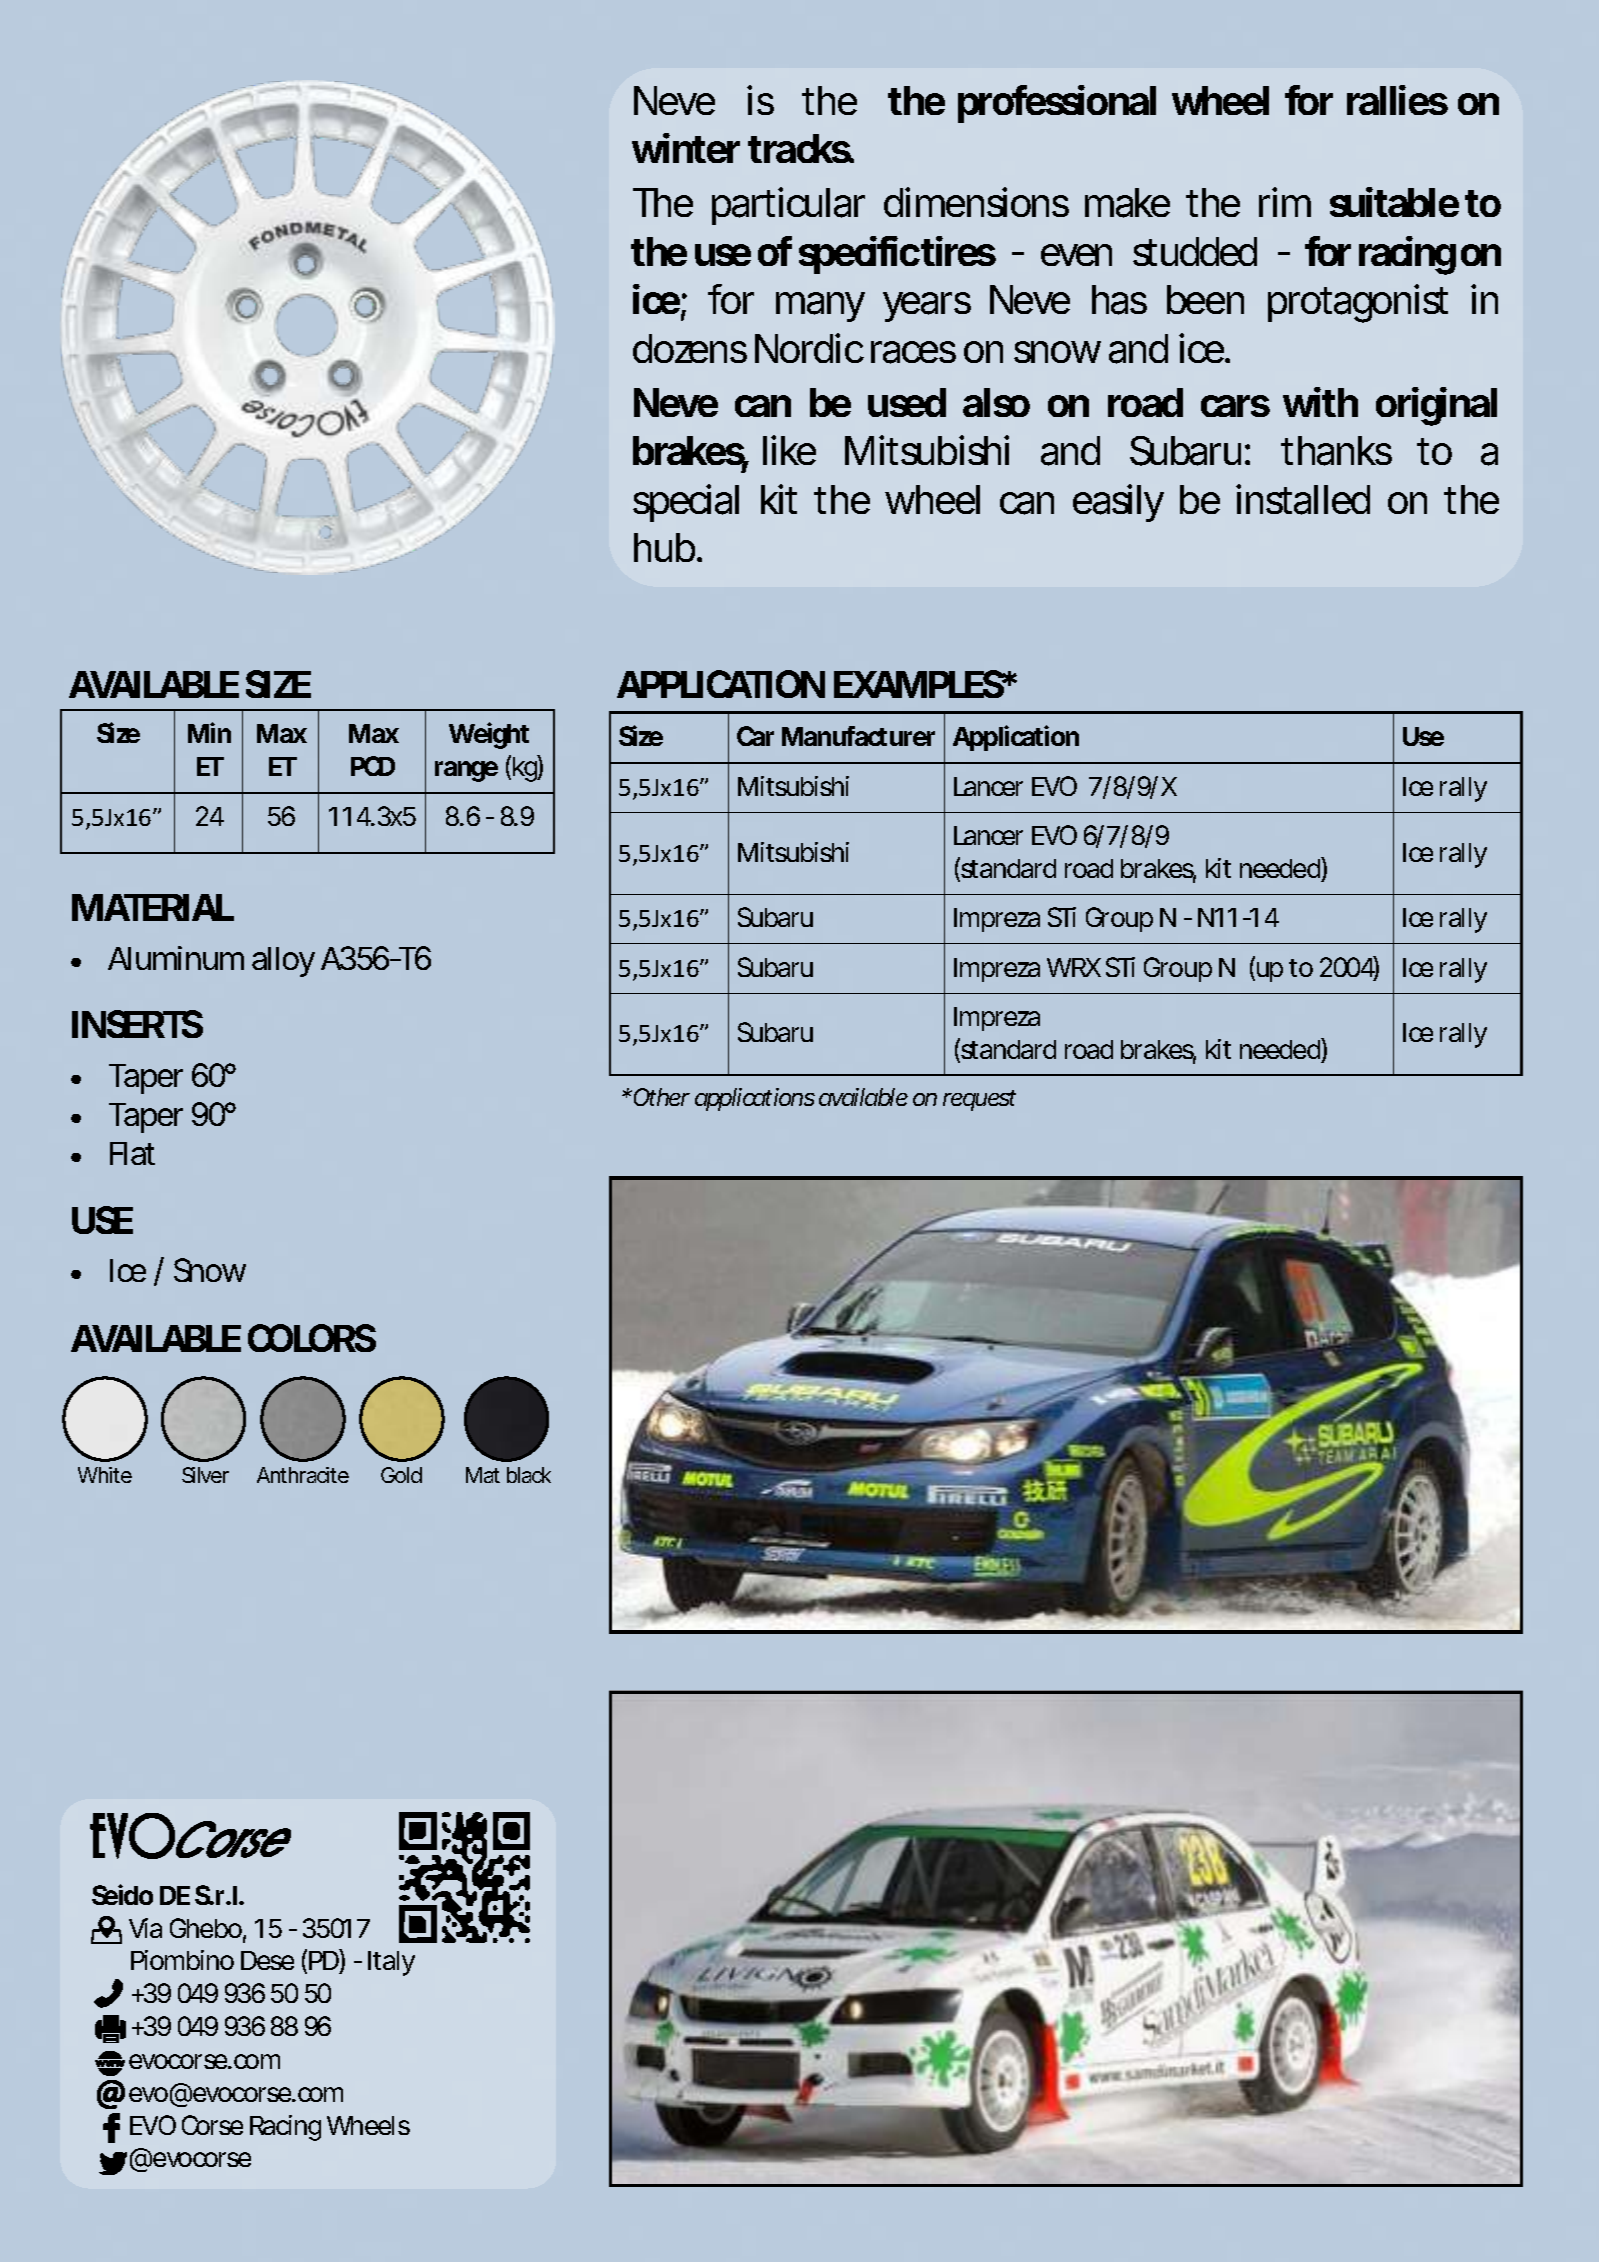 The image size is (1599, 2262). Describe the element at coordinates (373, 766) in the document. I see `PCD` at that location.
